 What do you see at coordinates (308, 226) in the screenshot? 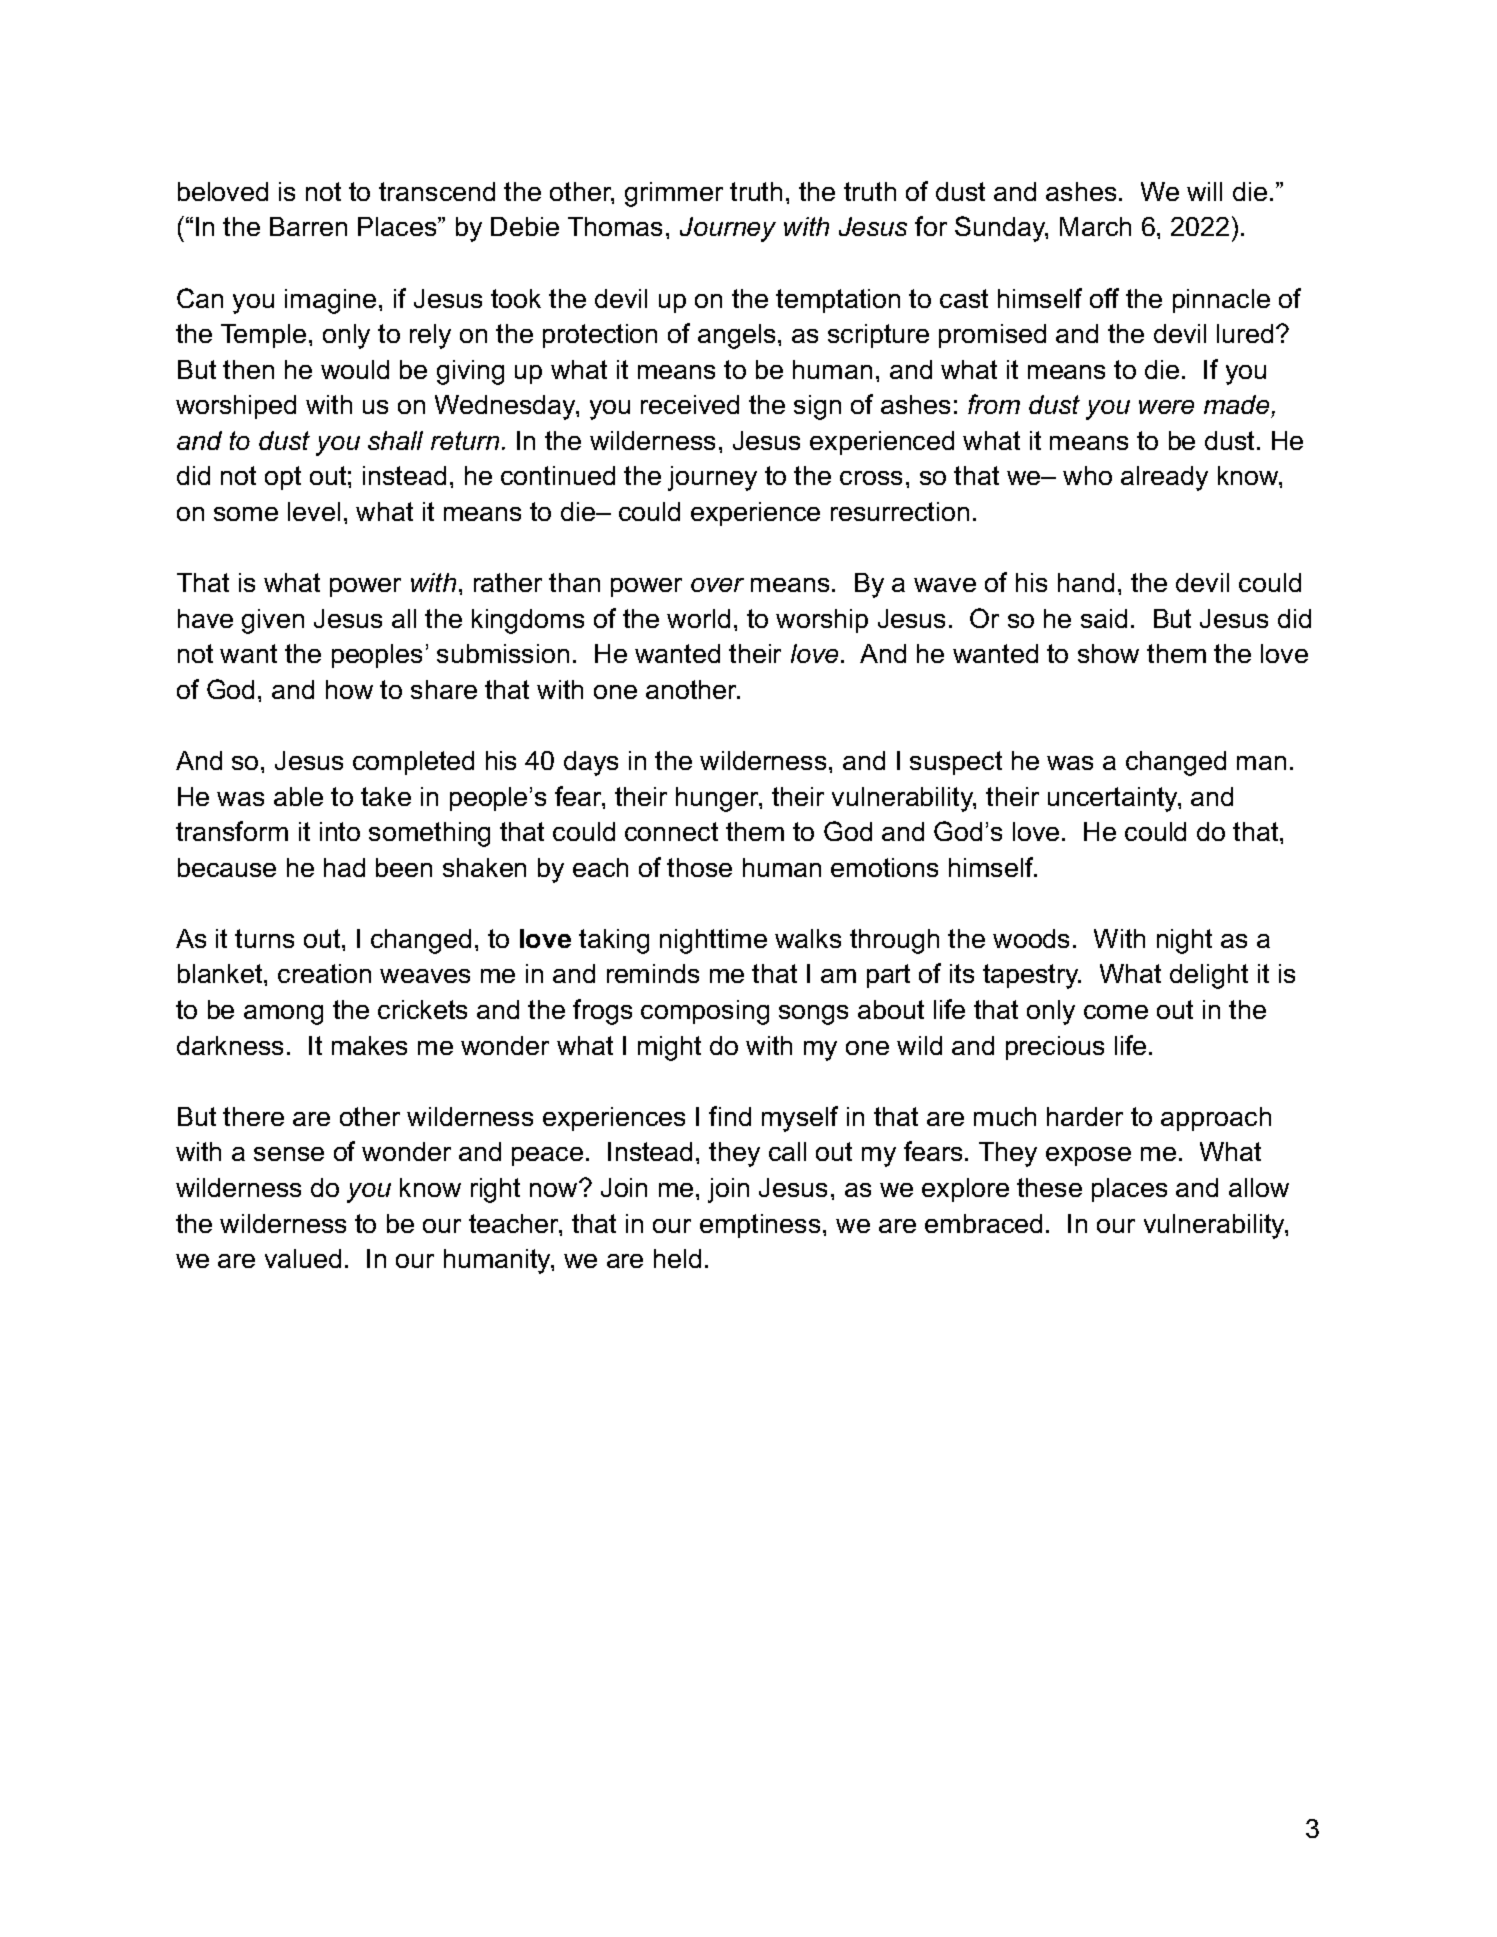
I see `Barren` at bounding box center [308, 226].
